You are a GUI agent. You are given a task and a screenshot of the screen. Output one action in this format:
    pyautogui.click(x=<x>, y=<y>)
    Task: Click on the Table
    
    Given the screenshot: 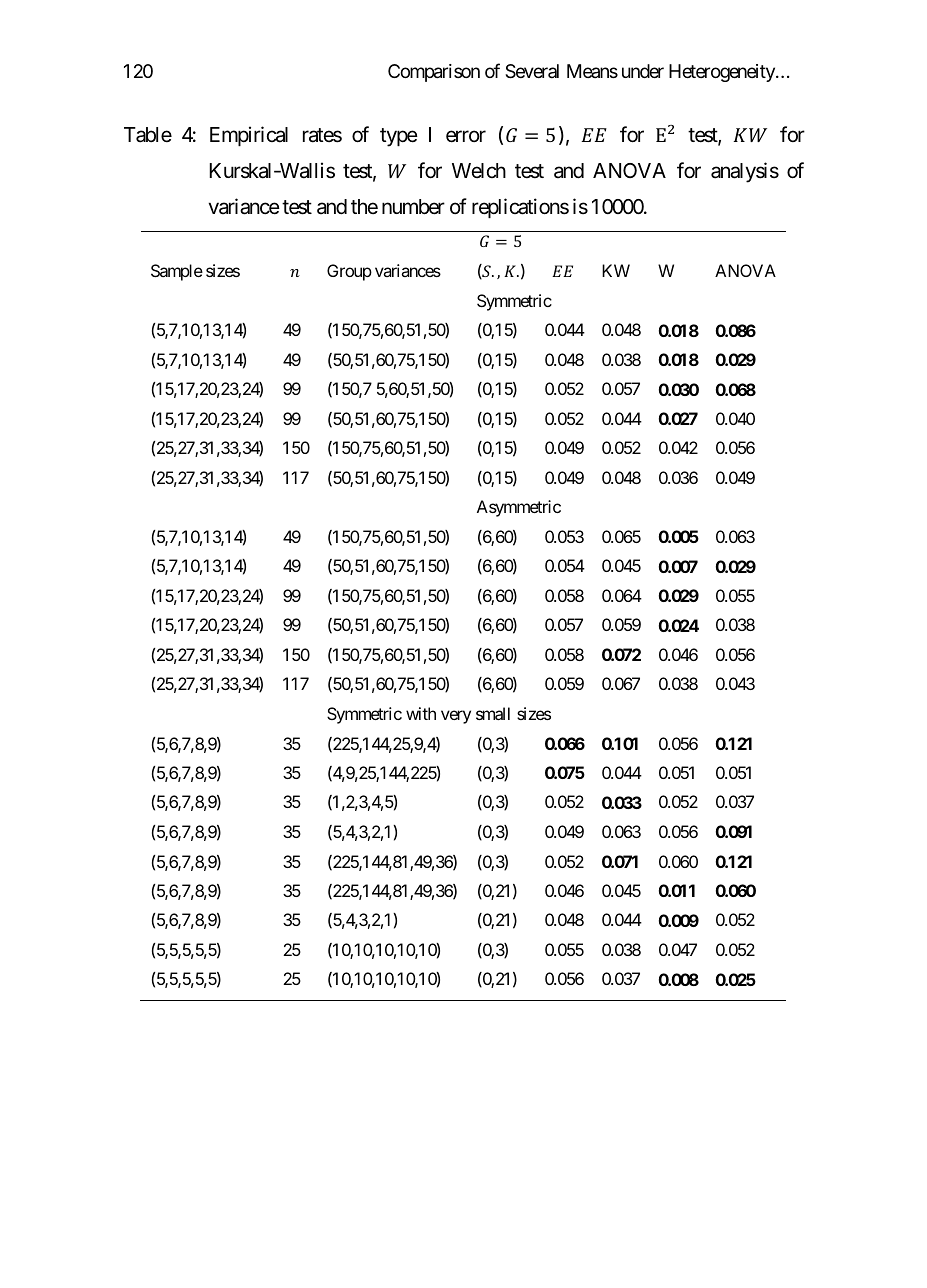 What is the action you would take?
    pyautogui.click(x=148, y=135)
